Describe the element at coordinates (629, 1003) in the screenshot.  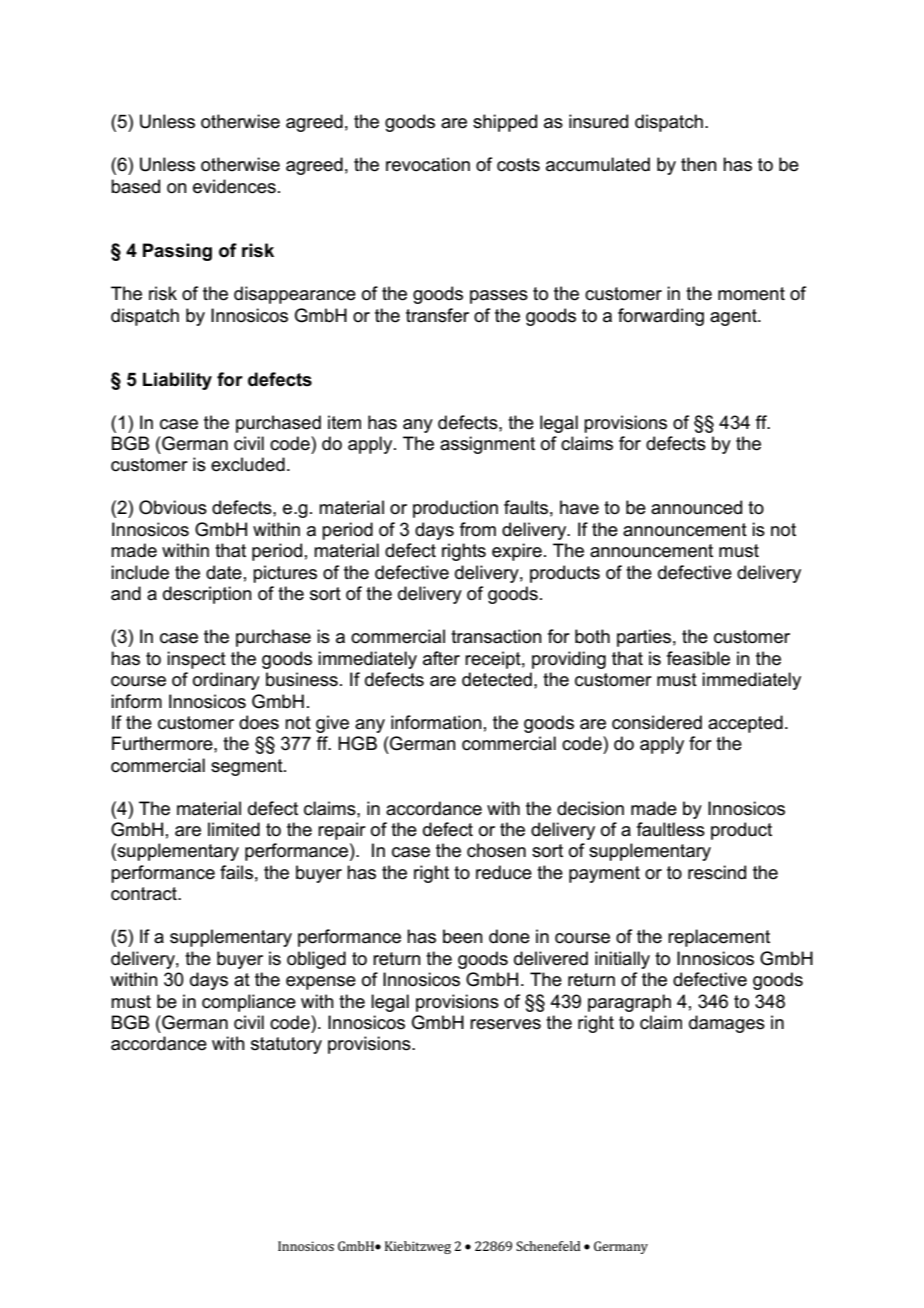
I see `paragraph` at that location.
